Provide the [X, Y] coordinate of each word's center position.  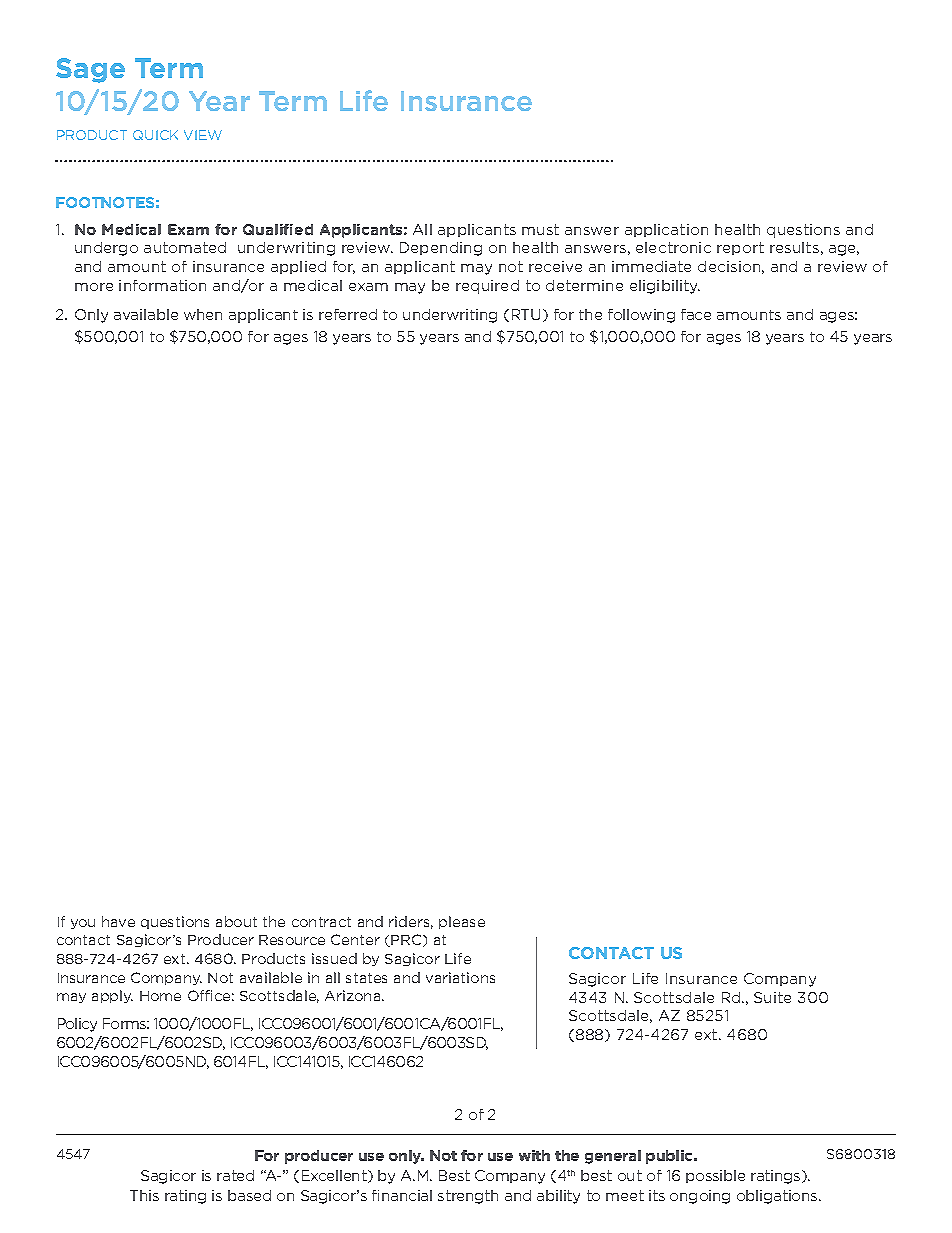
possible [715, 1176]
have [118, 921]
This [144, 1195]
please [462, 922]
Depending [441, 249]
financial [402, 1195]
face [696, 314]
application [666, 230]
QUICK [155, 135]
